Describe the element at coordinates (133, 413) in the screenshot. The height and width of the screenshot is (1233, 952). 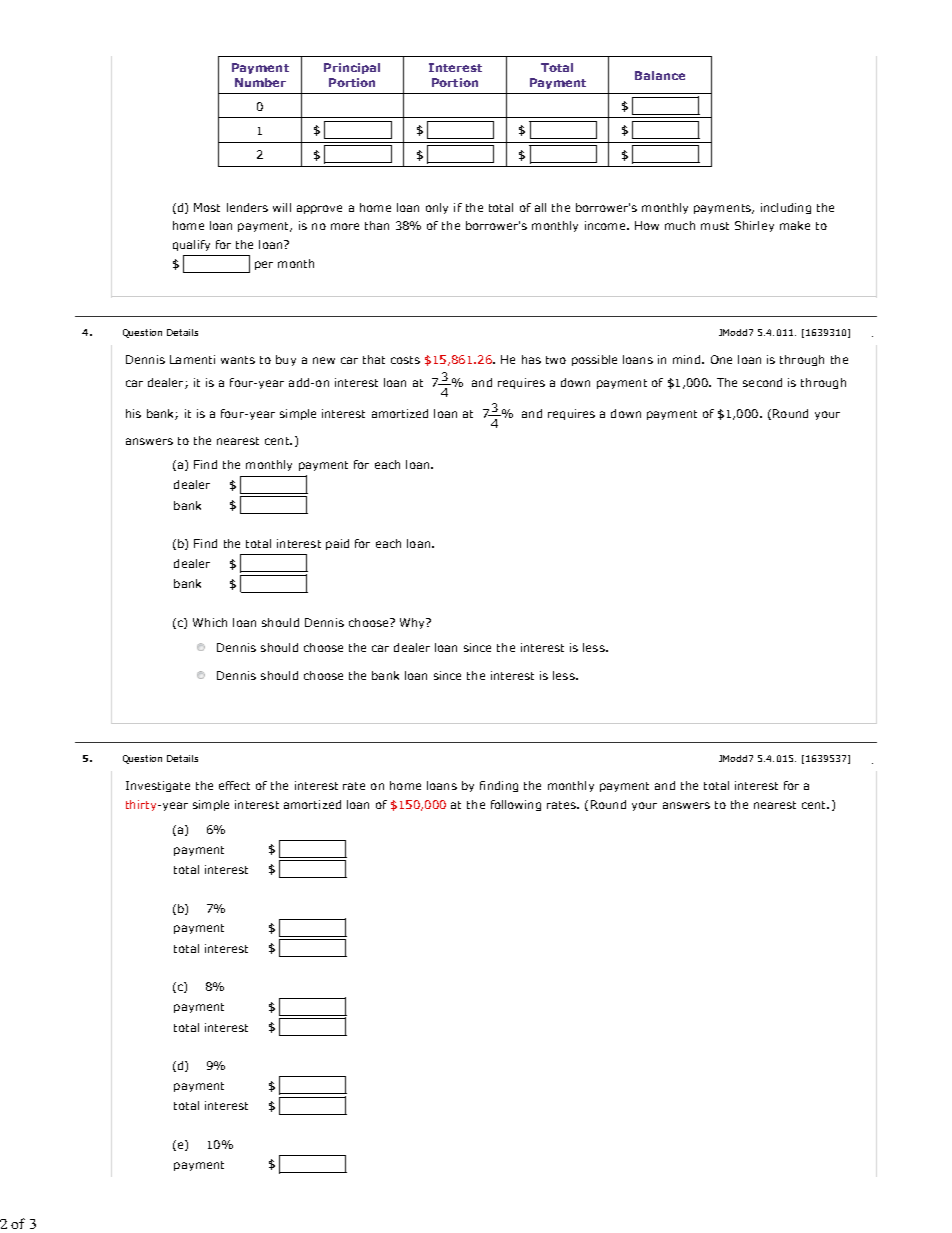
I see `his` at that location.
